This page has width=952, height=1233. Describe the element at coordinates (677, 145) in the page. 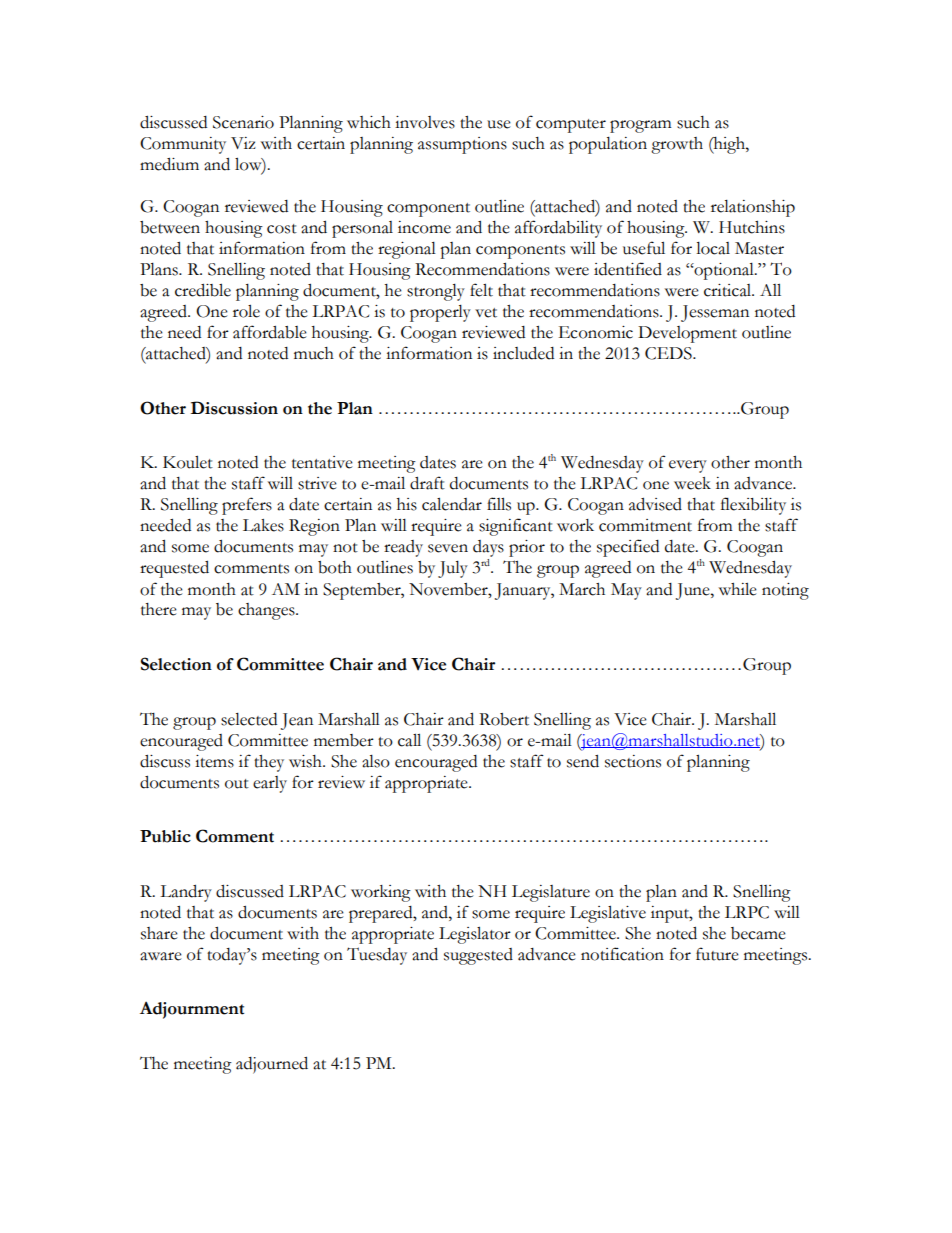

I see `growth` at that location.
